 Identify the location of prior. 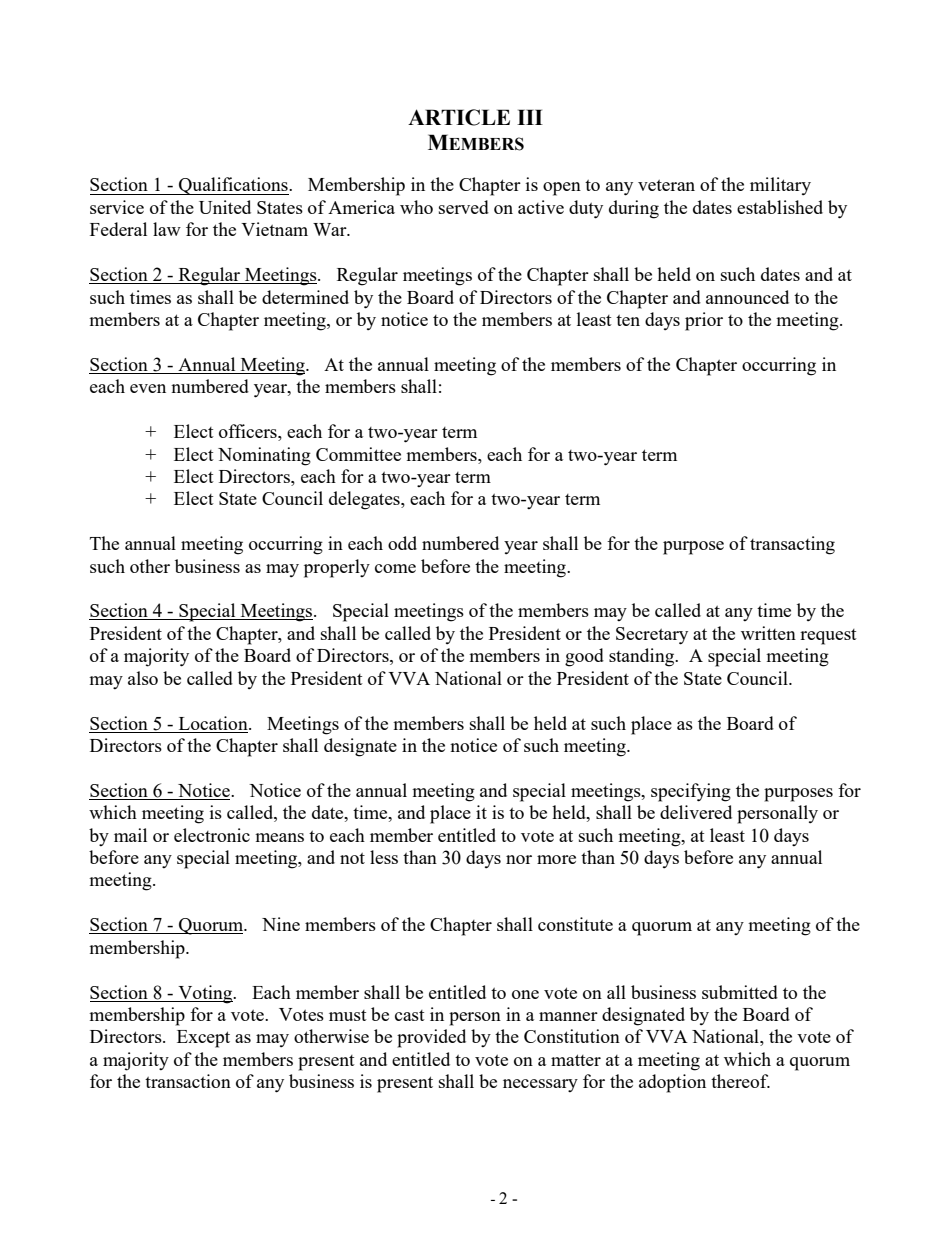
(704, 321).
